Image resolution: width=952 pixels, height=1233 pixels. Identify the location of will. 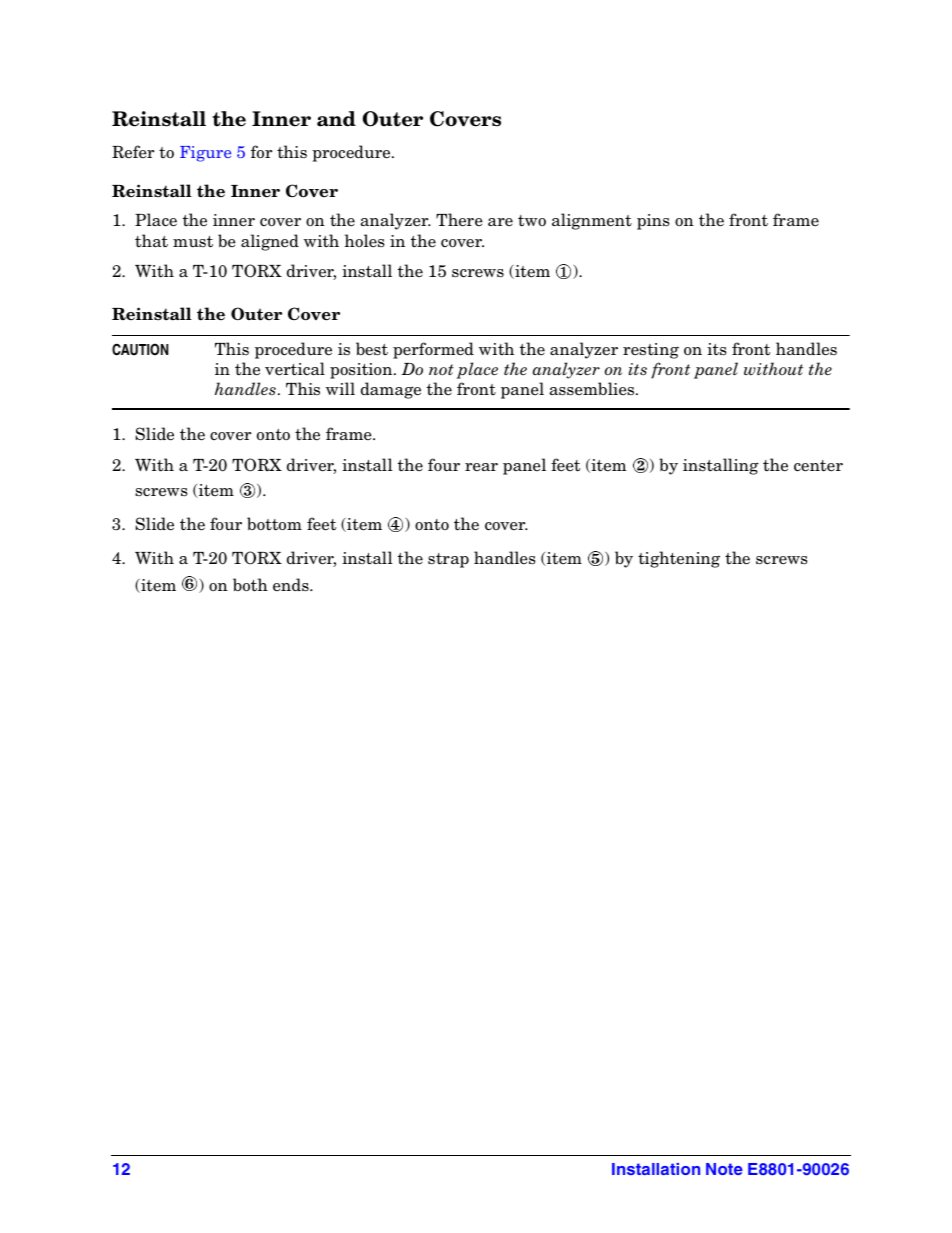
(340, 388).
